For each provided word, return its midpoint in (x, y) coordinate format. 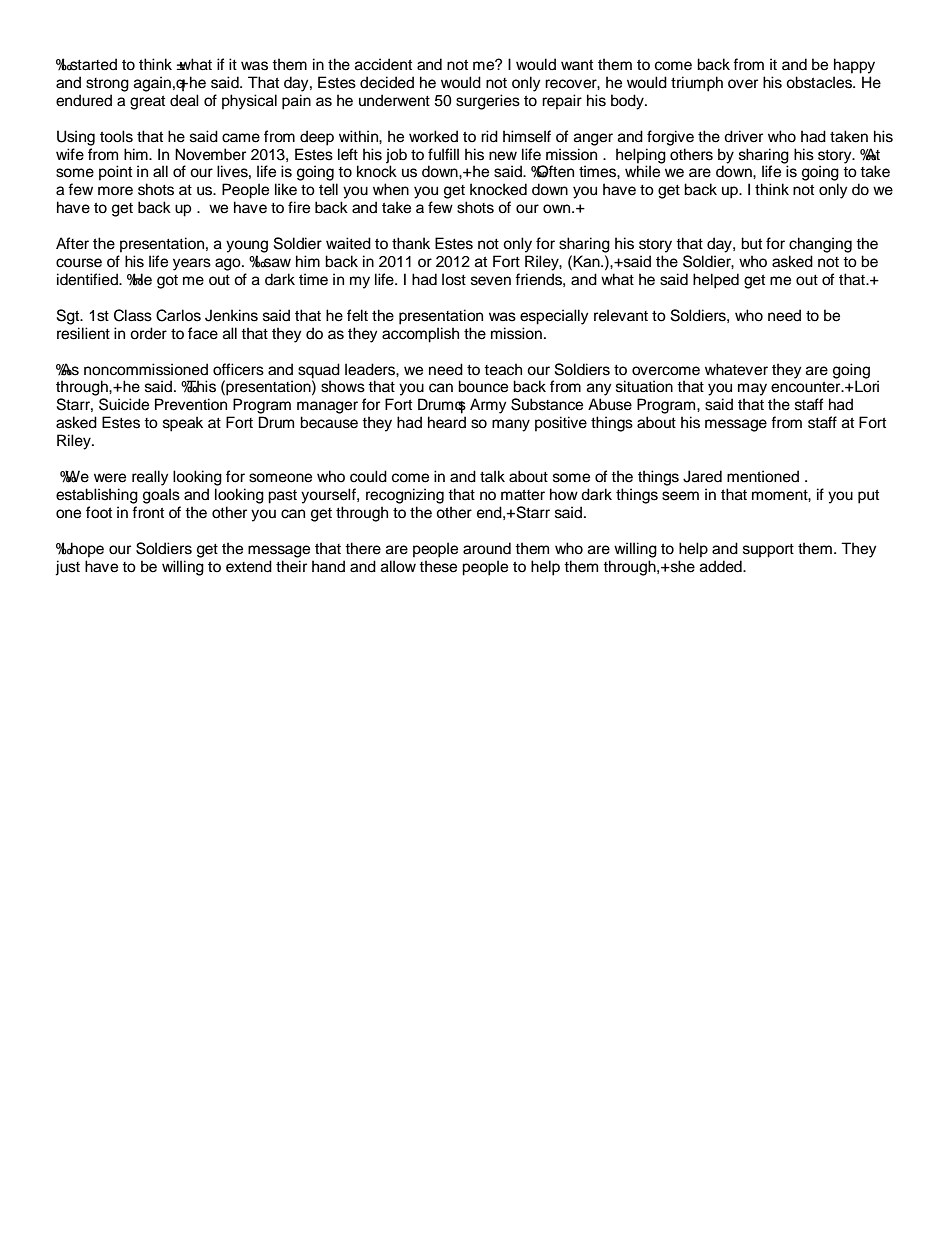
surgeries (488, 102)
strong (107, 85)
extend (249, 566)
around (487, 548)
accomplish (420, 335)
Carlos (178, 315)
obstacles (820, 82)
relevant (621, 315)
